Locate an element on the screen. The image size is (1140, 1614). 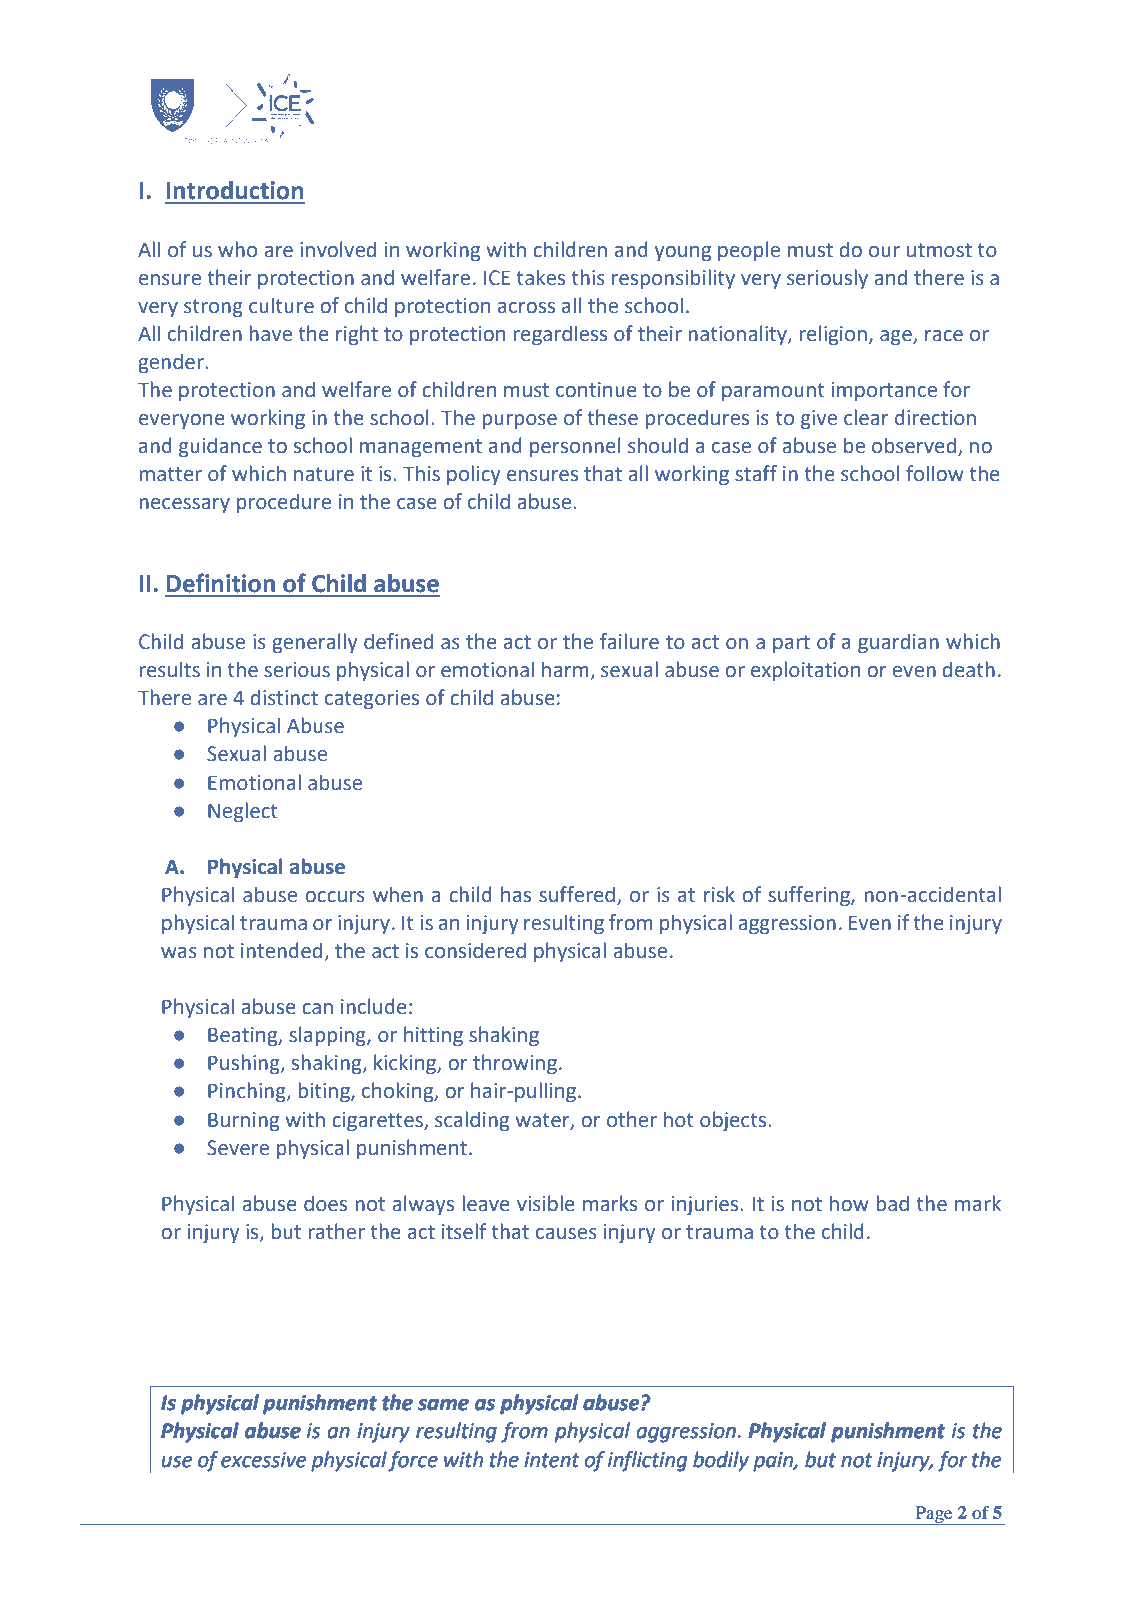
Neglect is located at coordinates (243, 812).
